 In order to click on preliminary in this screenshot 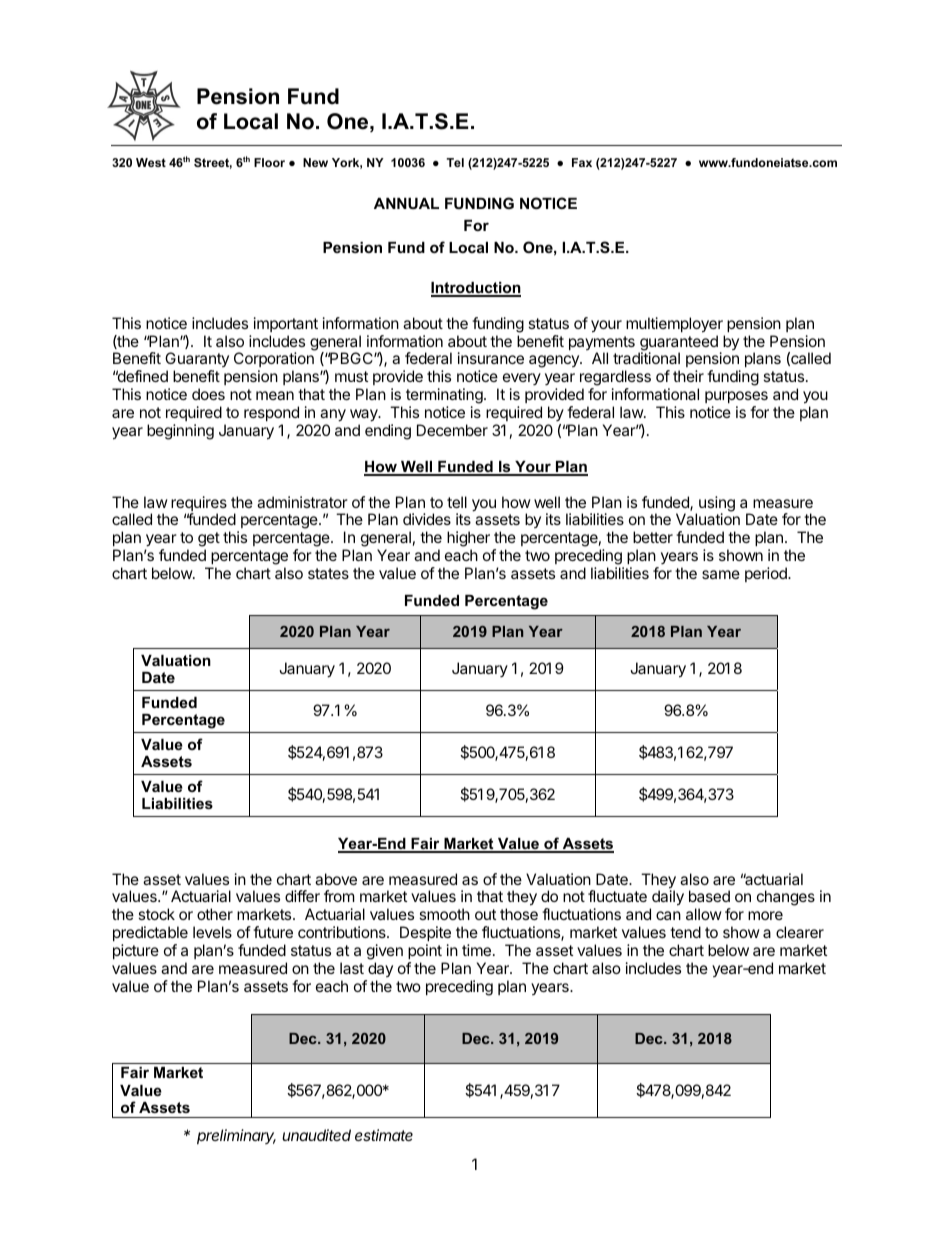, I will do `click(236, 1136)`.
